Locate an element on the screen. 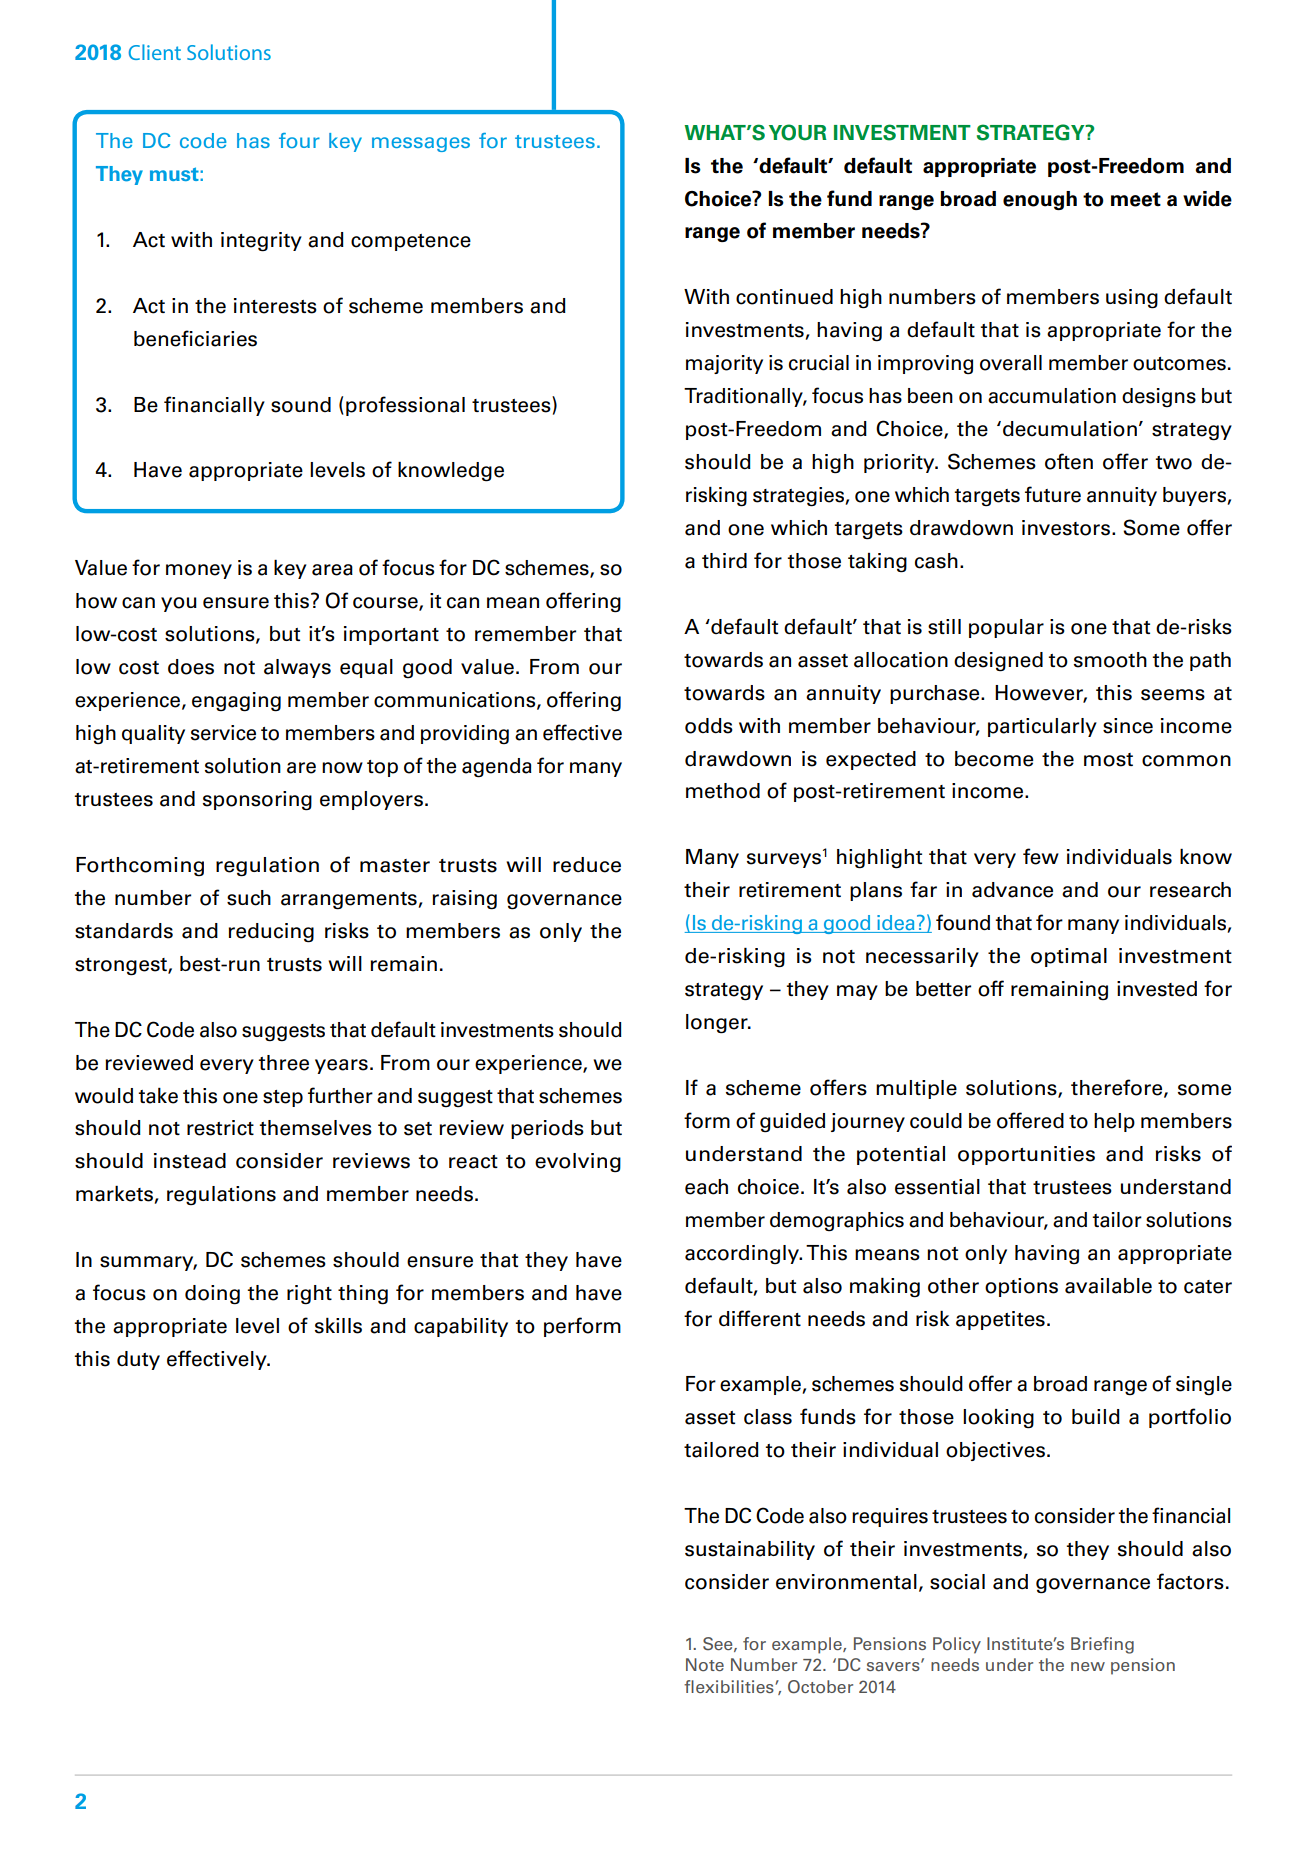 Image resolution: width=1307 pixels, height=1849 pixels. YOUR is located at coordinates (798, 132).
